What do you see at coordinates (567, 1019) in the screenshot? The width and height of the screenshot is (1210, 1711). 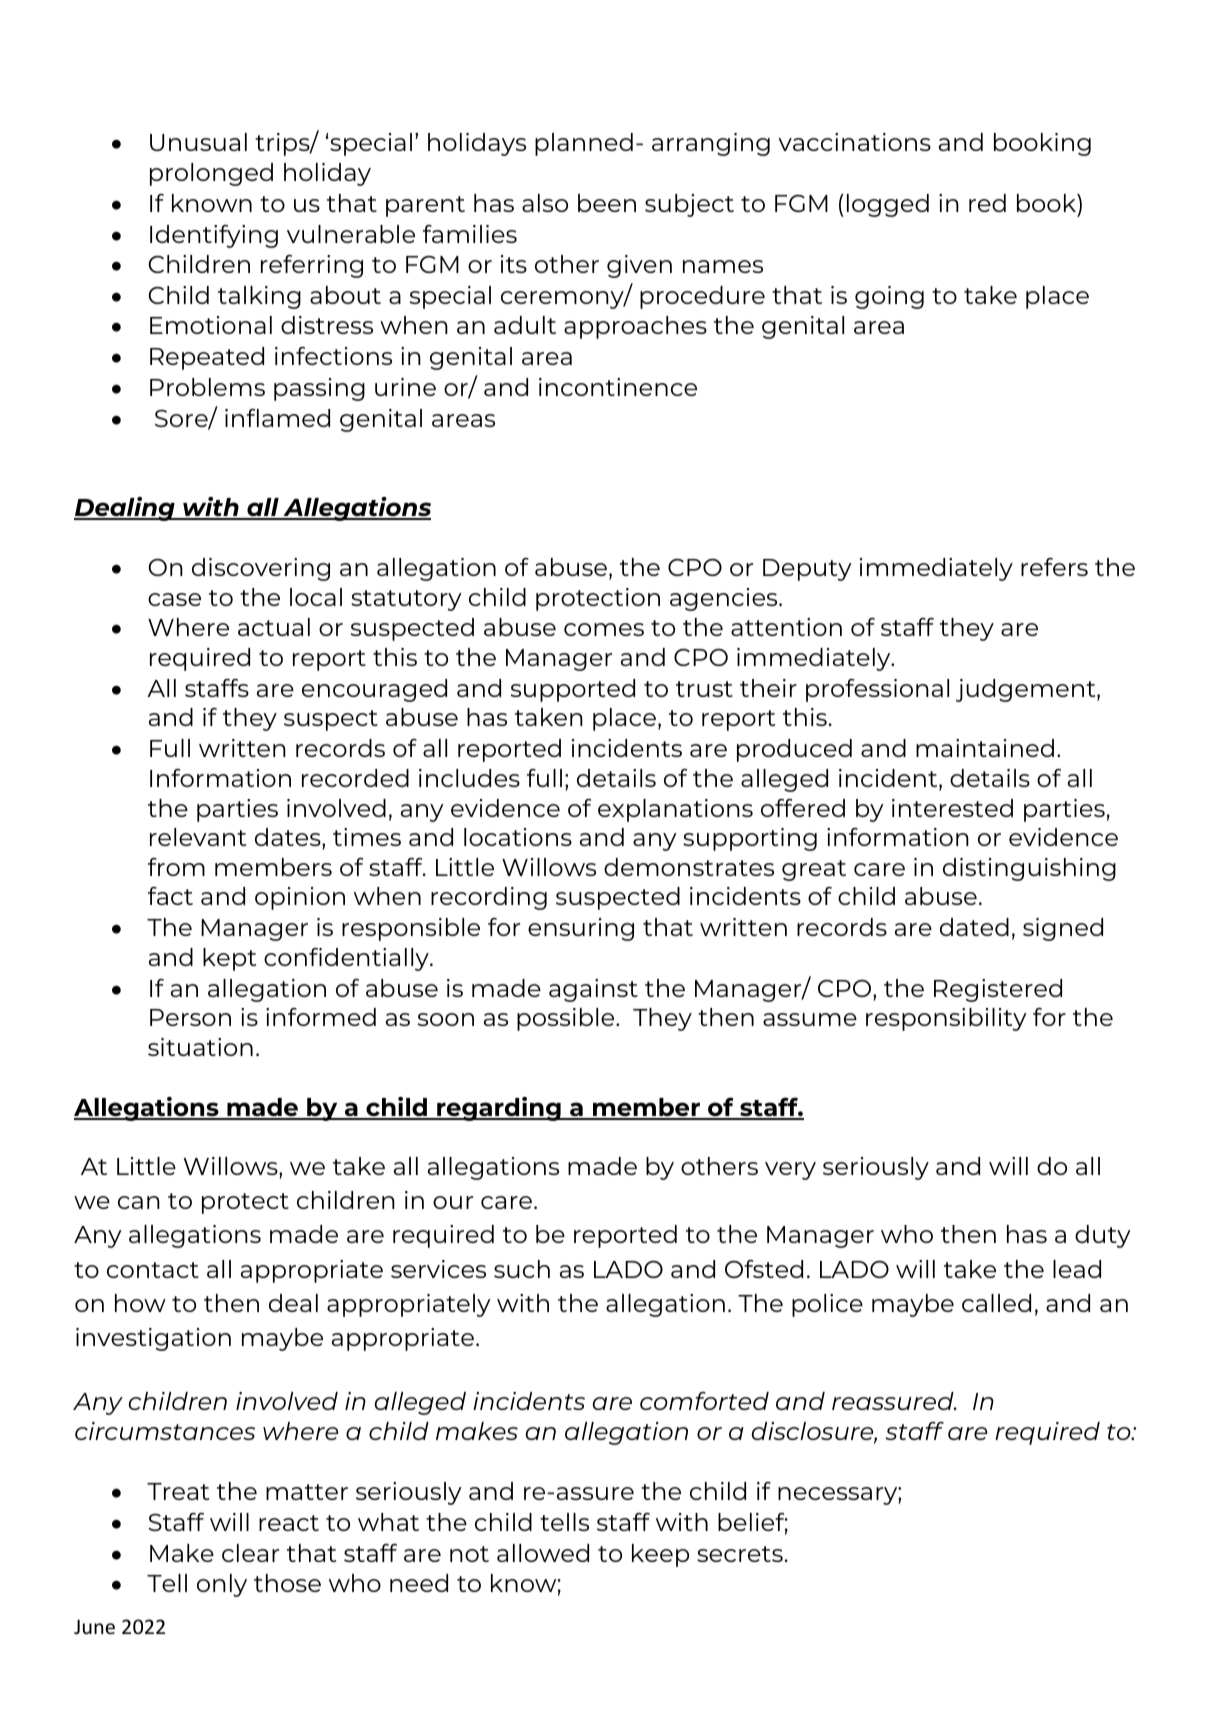 I see `possible` at bounding box center [567, 1019].
